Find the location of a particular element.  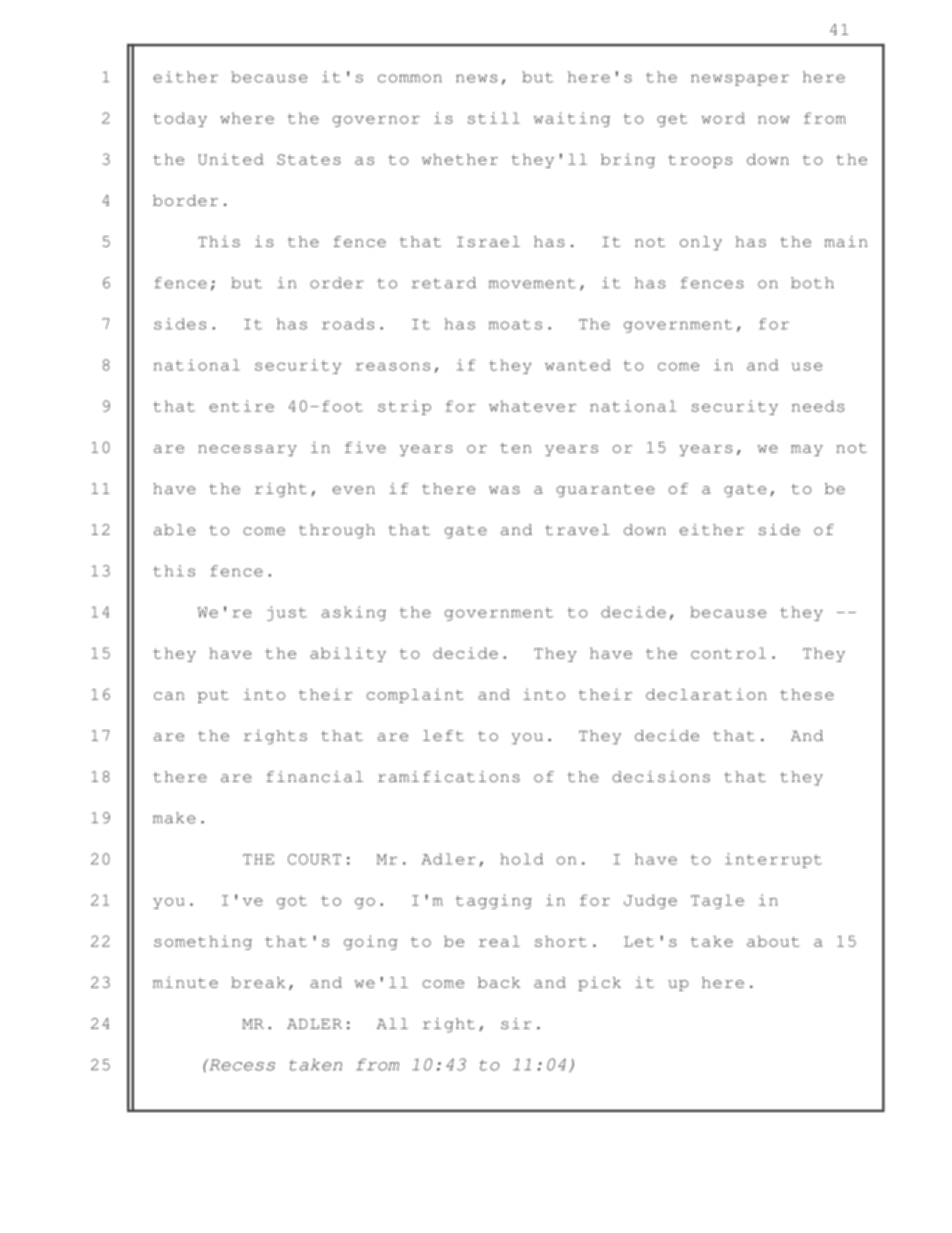

may is located at coordinates (807, 450).
